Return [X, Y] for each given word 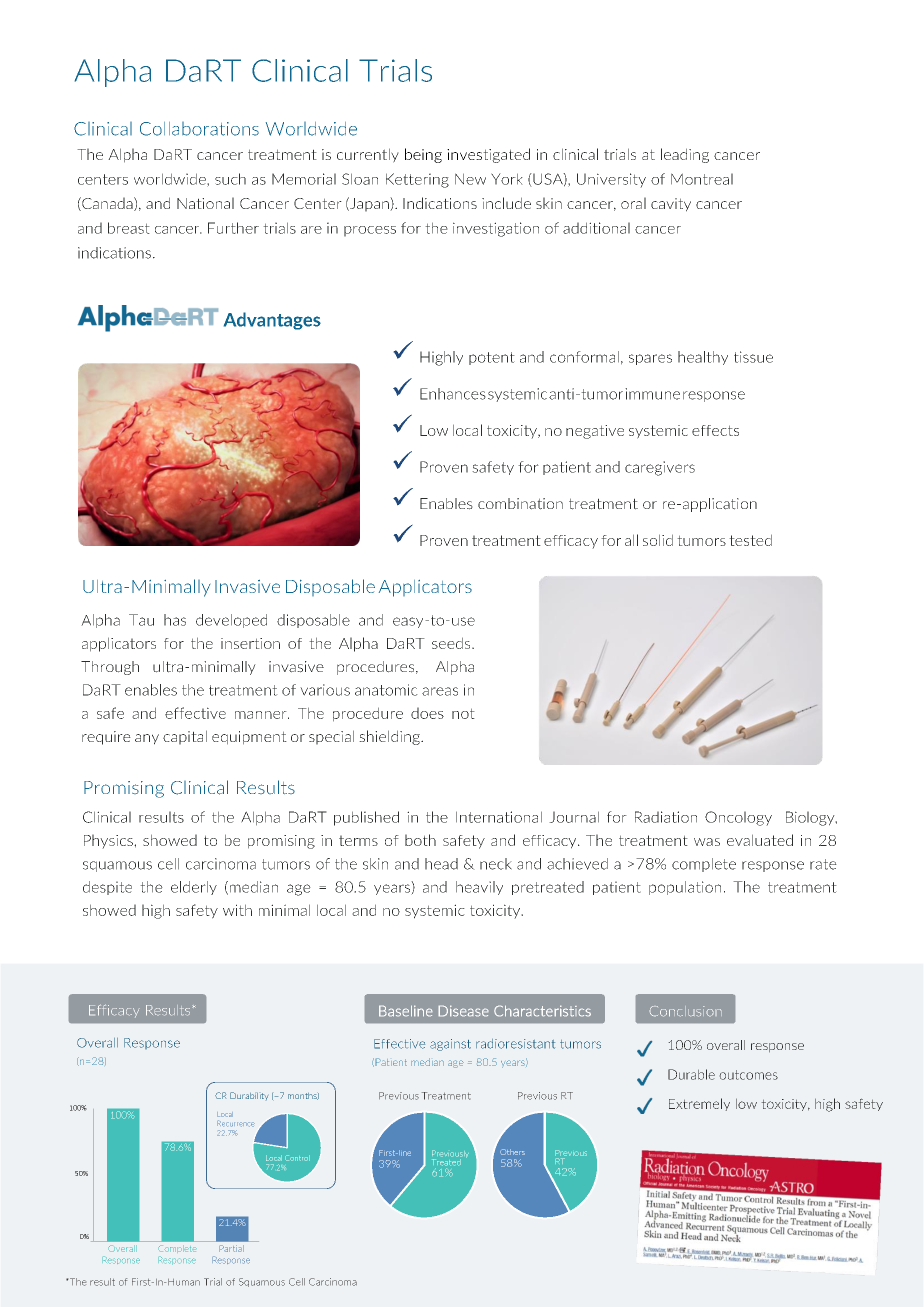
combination [520, 504]
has [175, 620]
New [470, 179]
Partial [231, 1248]
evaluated [760, 840]
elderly [194, 888]
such [230, 179]
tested [750, 540]
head [441, 864]
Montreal [702, 179]
